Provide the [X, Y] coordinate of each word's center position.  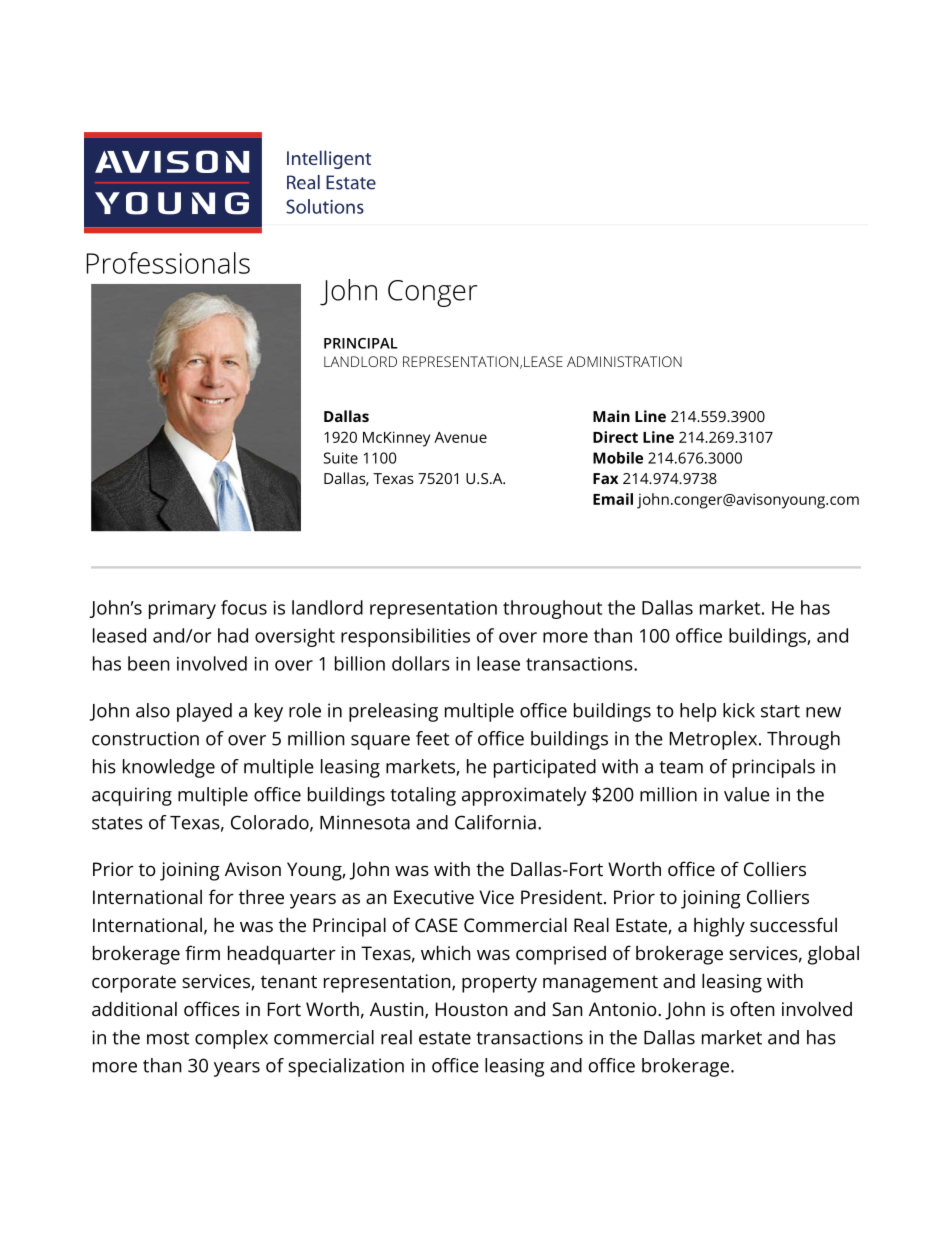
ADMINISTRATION [624, 361]
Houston [472, 1009]
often [752, 1008]
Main [611, 416]
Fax [605, 478]
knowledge [169, 768]
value [747, 794]
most [168, 1038]
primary [182, 610]
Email [613, 499]
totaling [423, 796]
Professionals [168, 263]
